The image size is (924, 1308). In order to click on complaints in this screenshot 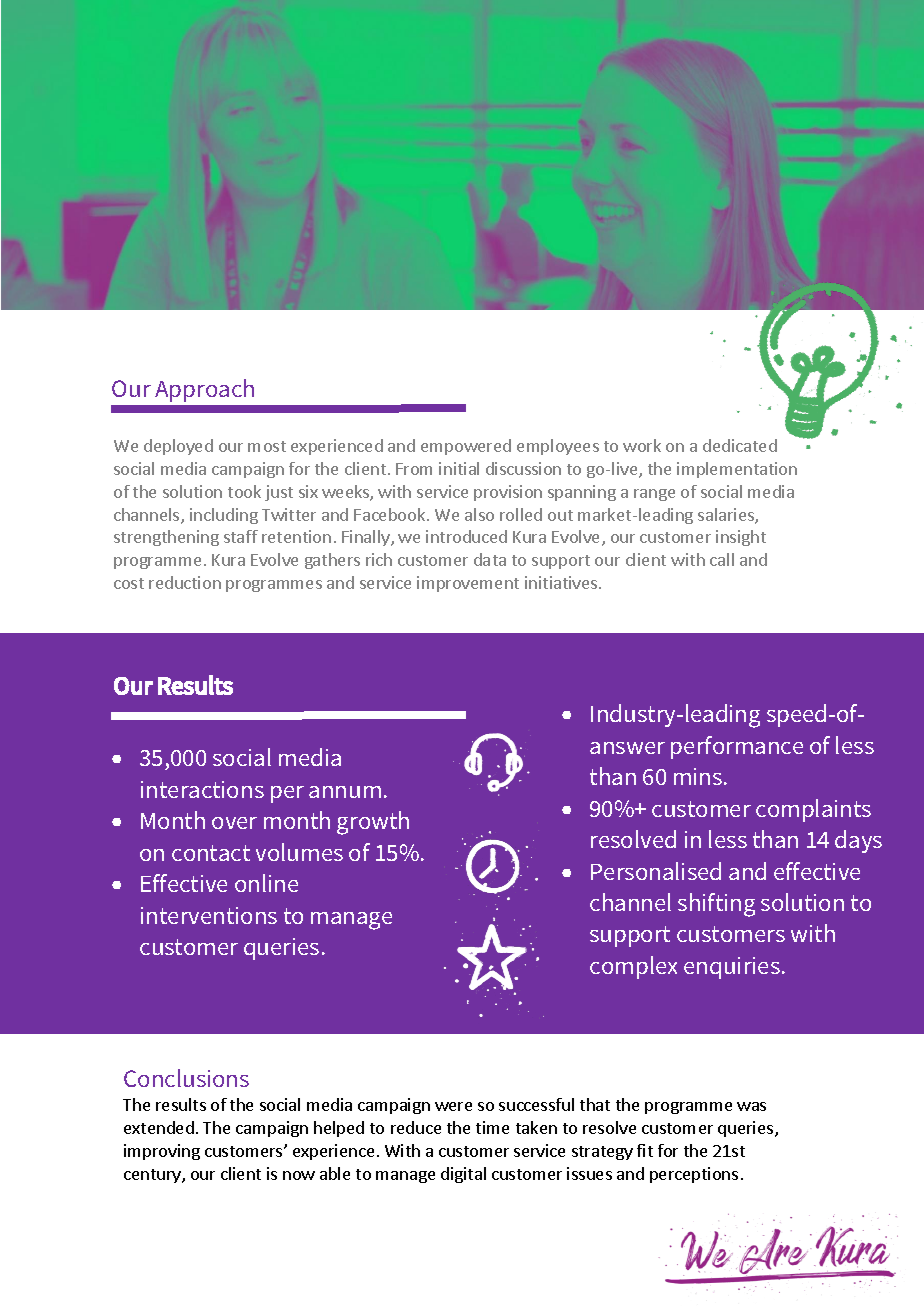, I will do `click(813, 810)`.
